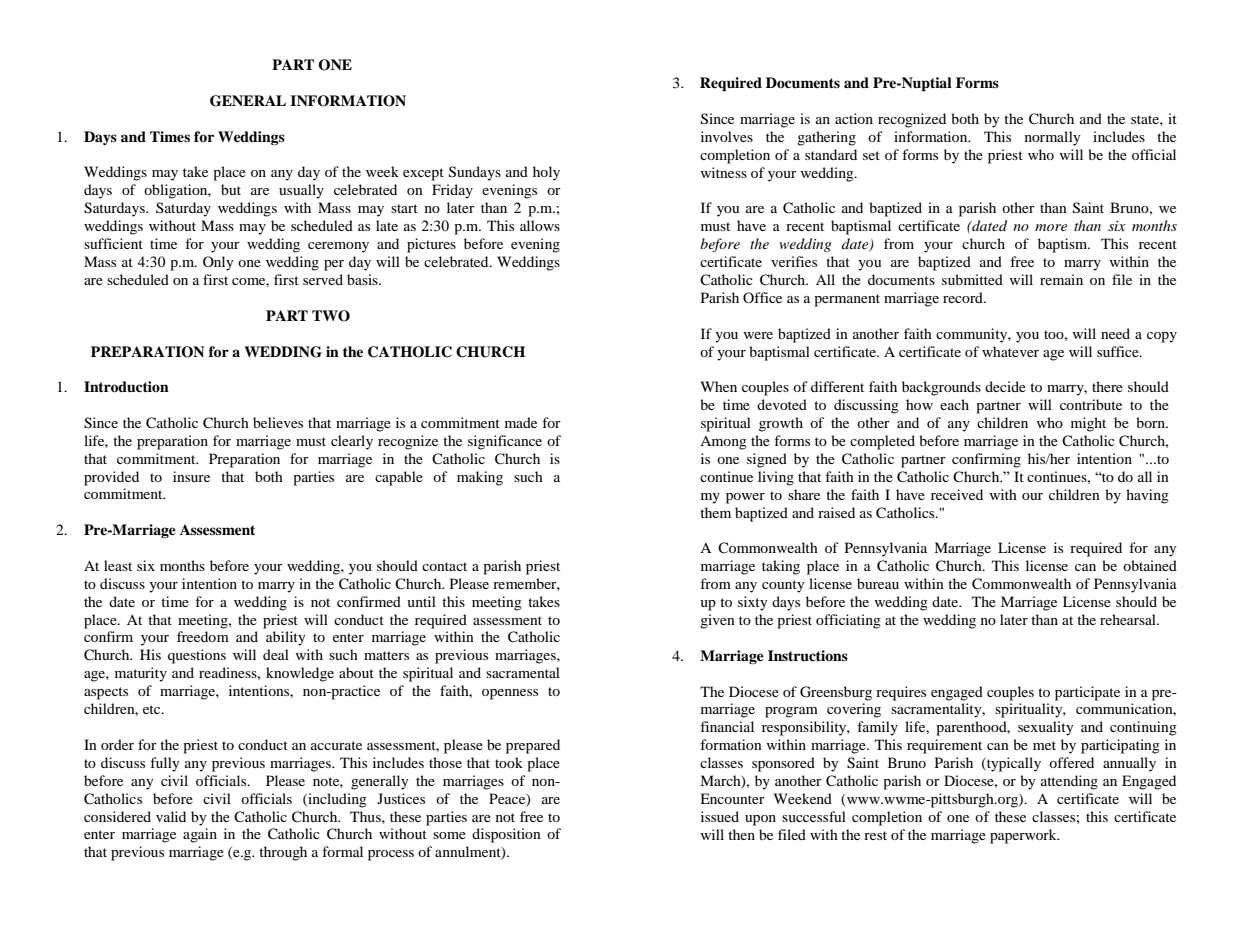  Describe the element at coordinates (720, 816) in the screenshot. I see `issued` at that location.
